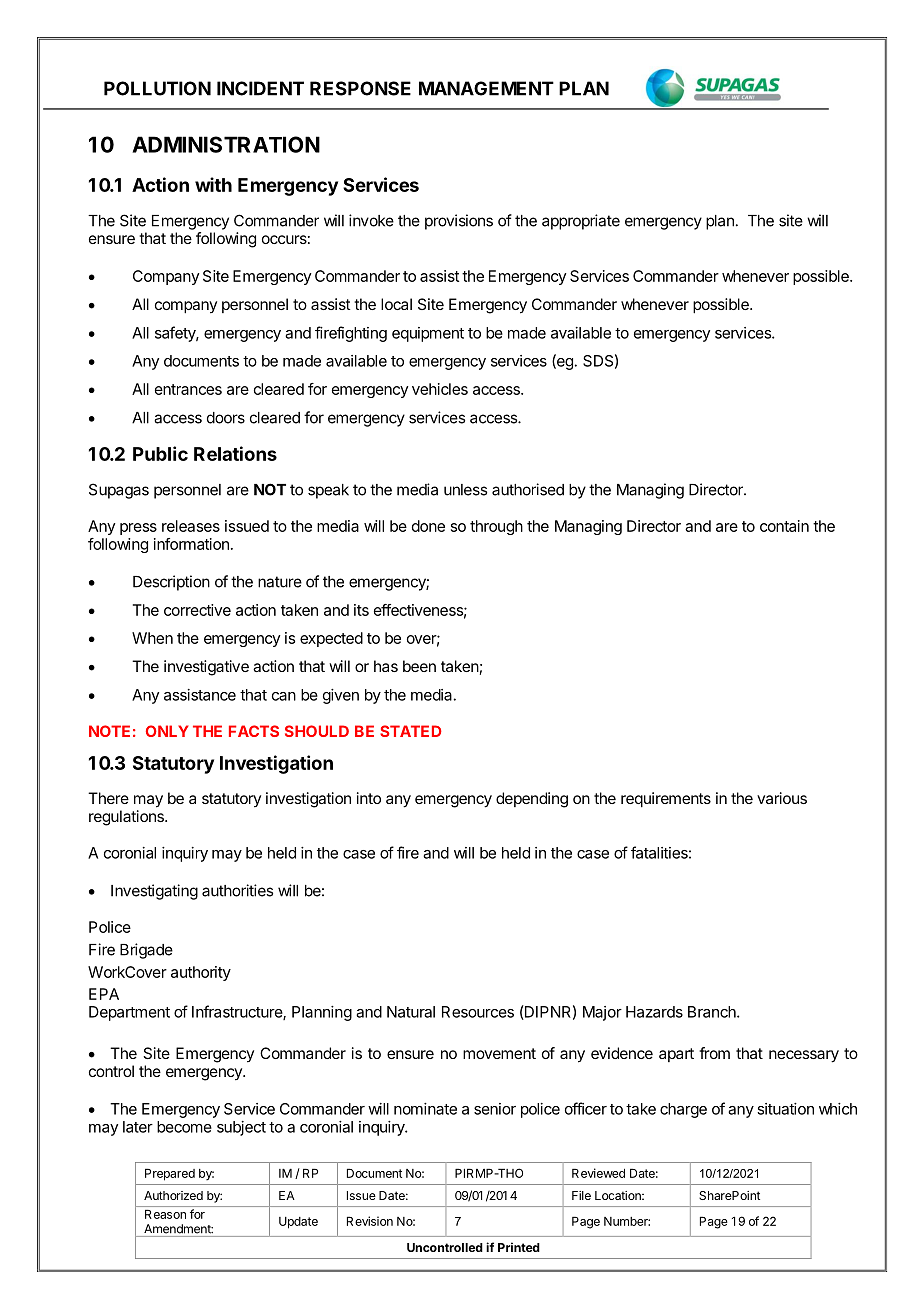 The width and height of the screenshot is (924, 1309). Describe the element at coordinates (478, 1012) in the screenshot. I see `Resources` at that location.
